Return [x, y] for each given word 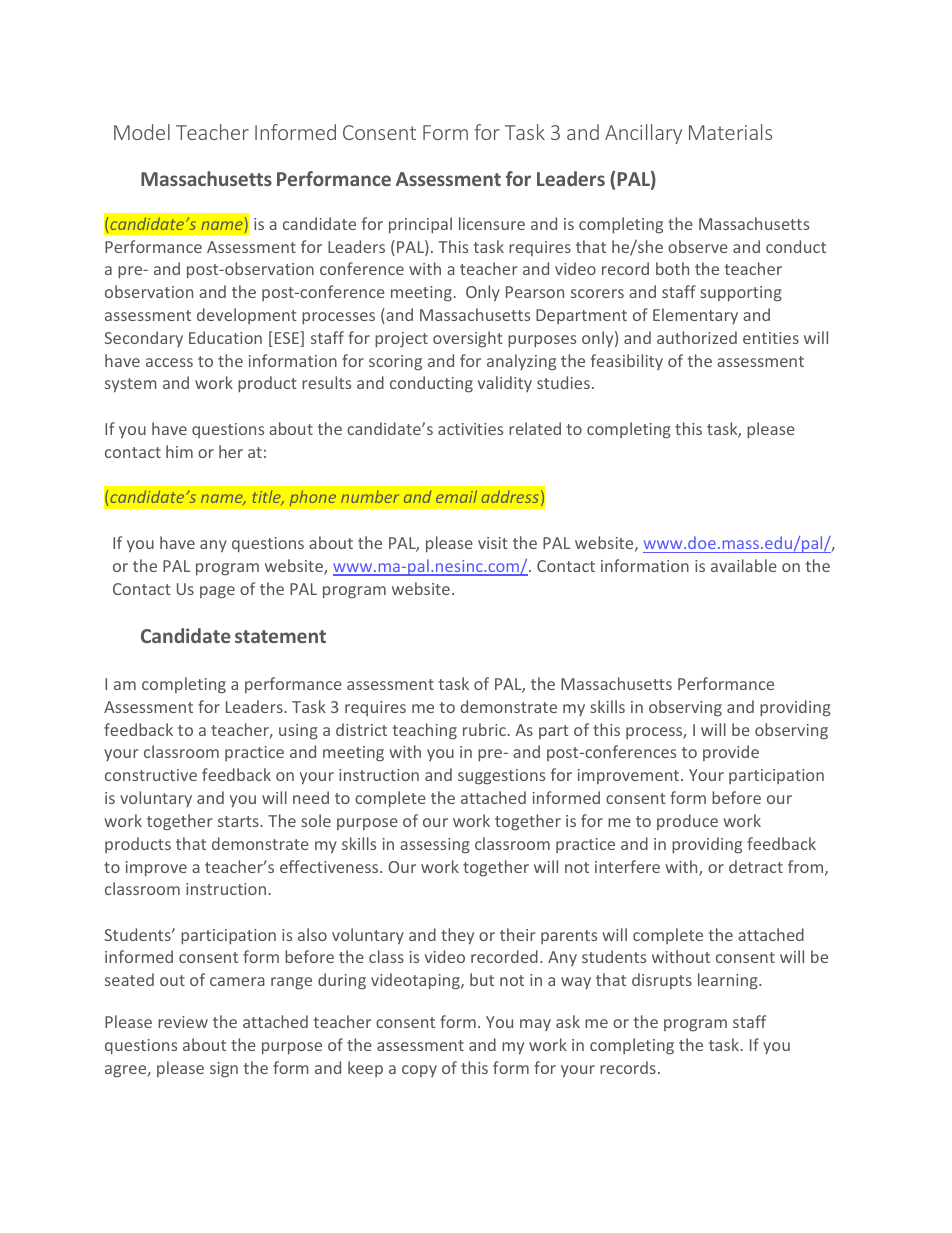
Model [142, 132]
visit [493, 543]
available [744, 565]
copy [419, 1071]
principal [420, 225]
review [183, 1022]
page [217, 592]
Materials [730, 132]
